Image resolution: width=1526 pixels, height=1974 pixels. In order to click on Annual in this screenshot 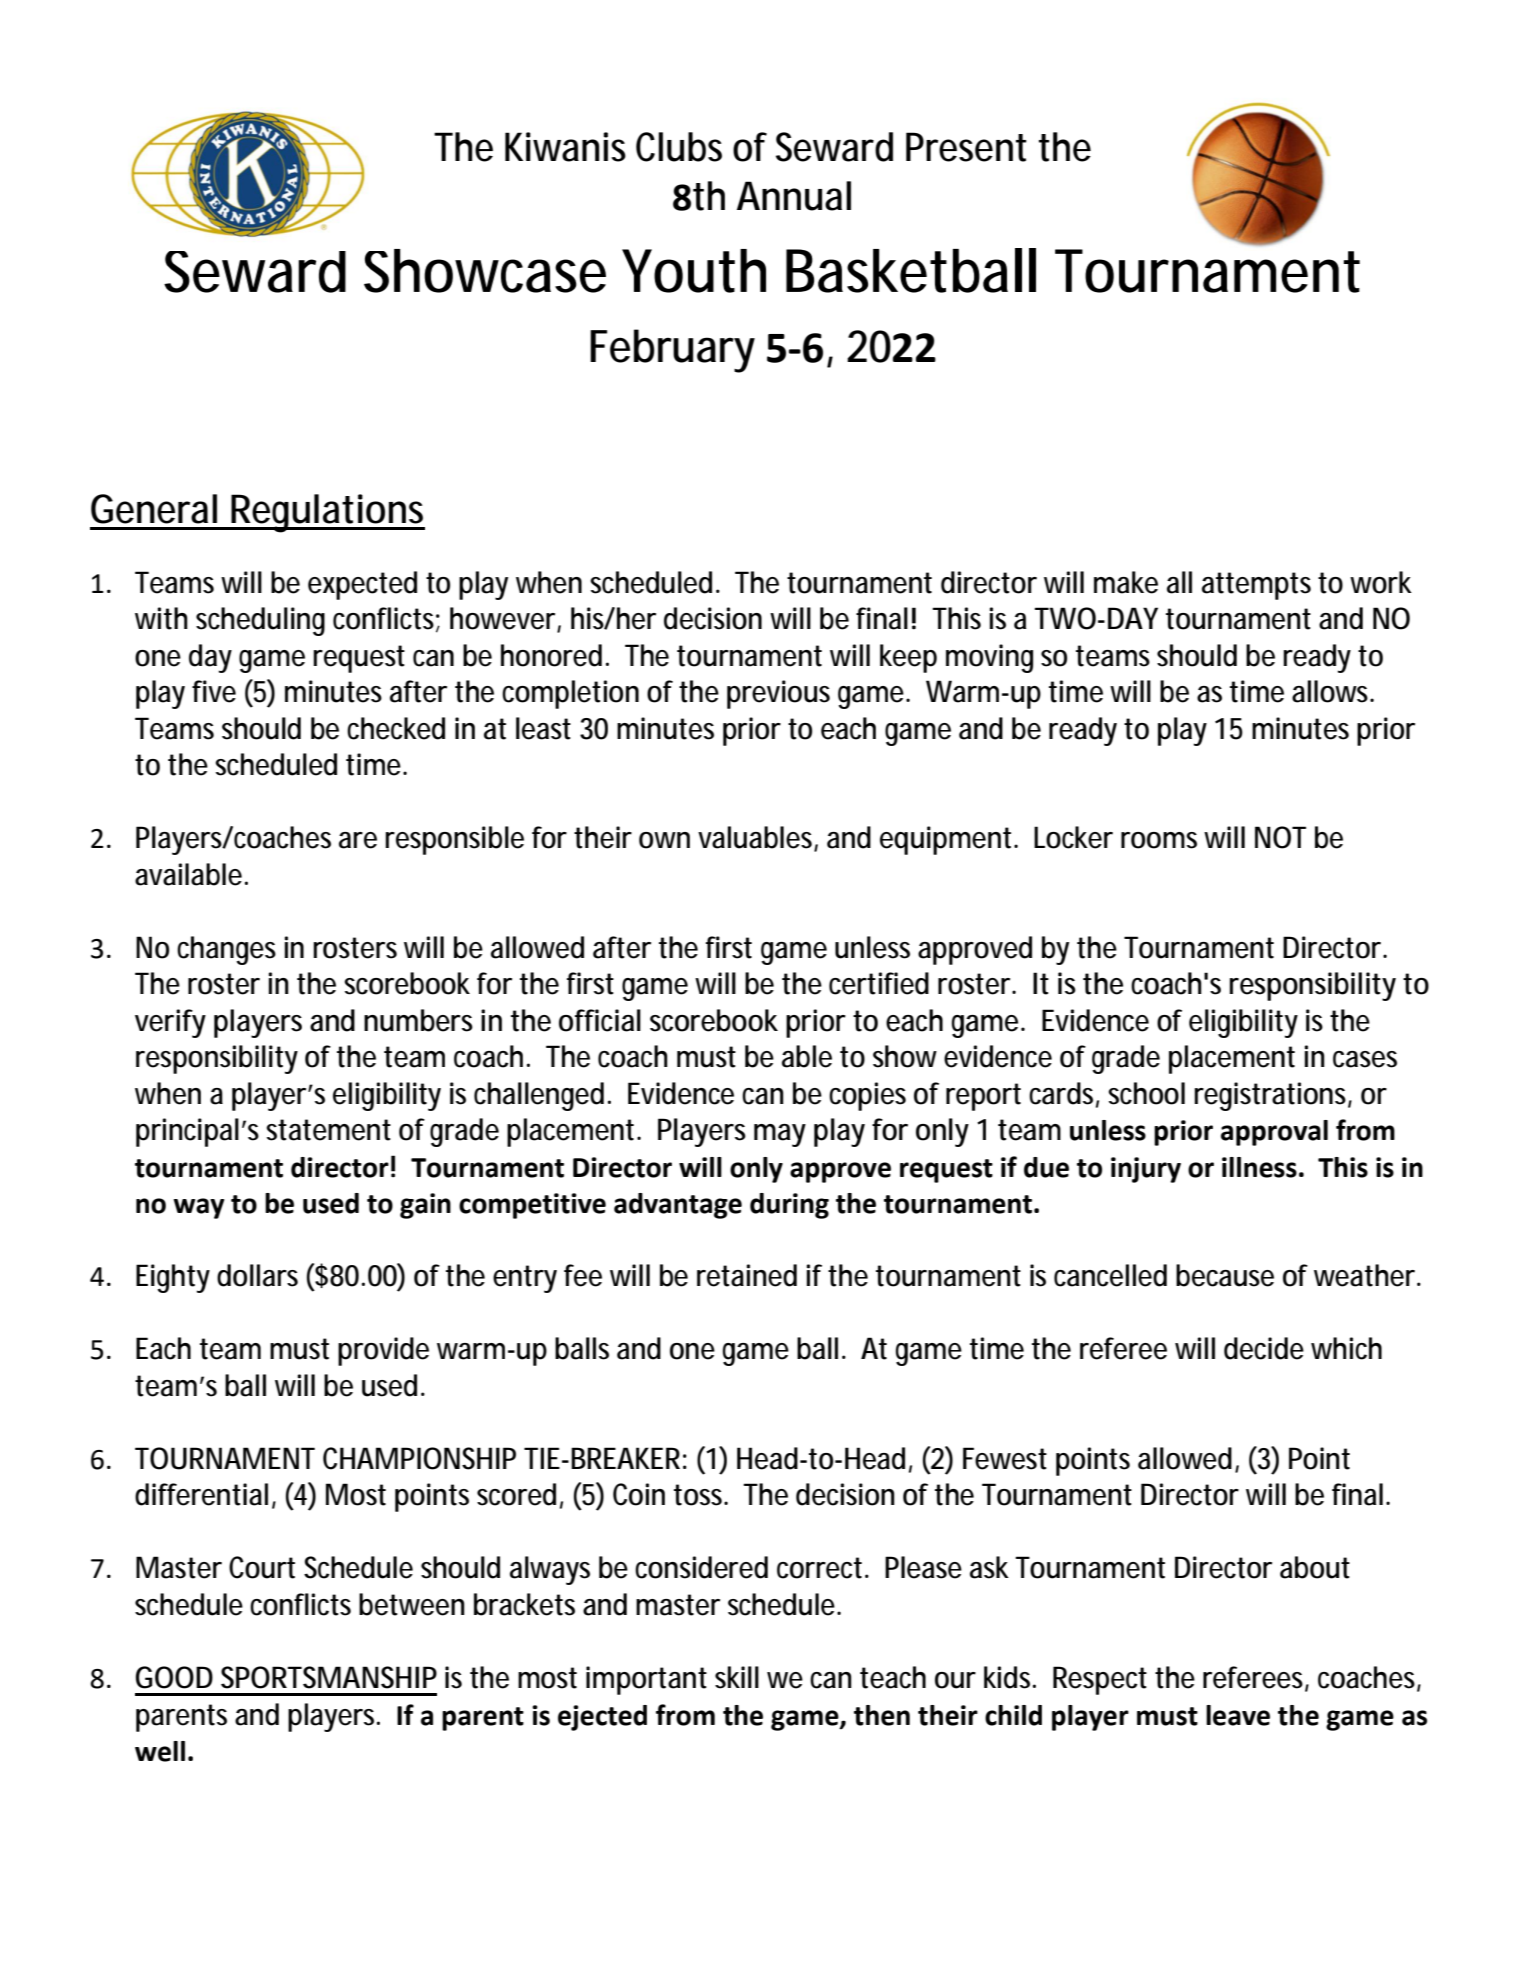, I will do `click(794, 196)`.
